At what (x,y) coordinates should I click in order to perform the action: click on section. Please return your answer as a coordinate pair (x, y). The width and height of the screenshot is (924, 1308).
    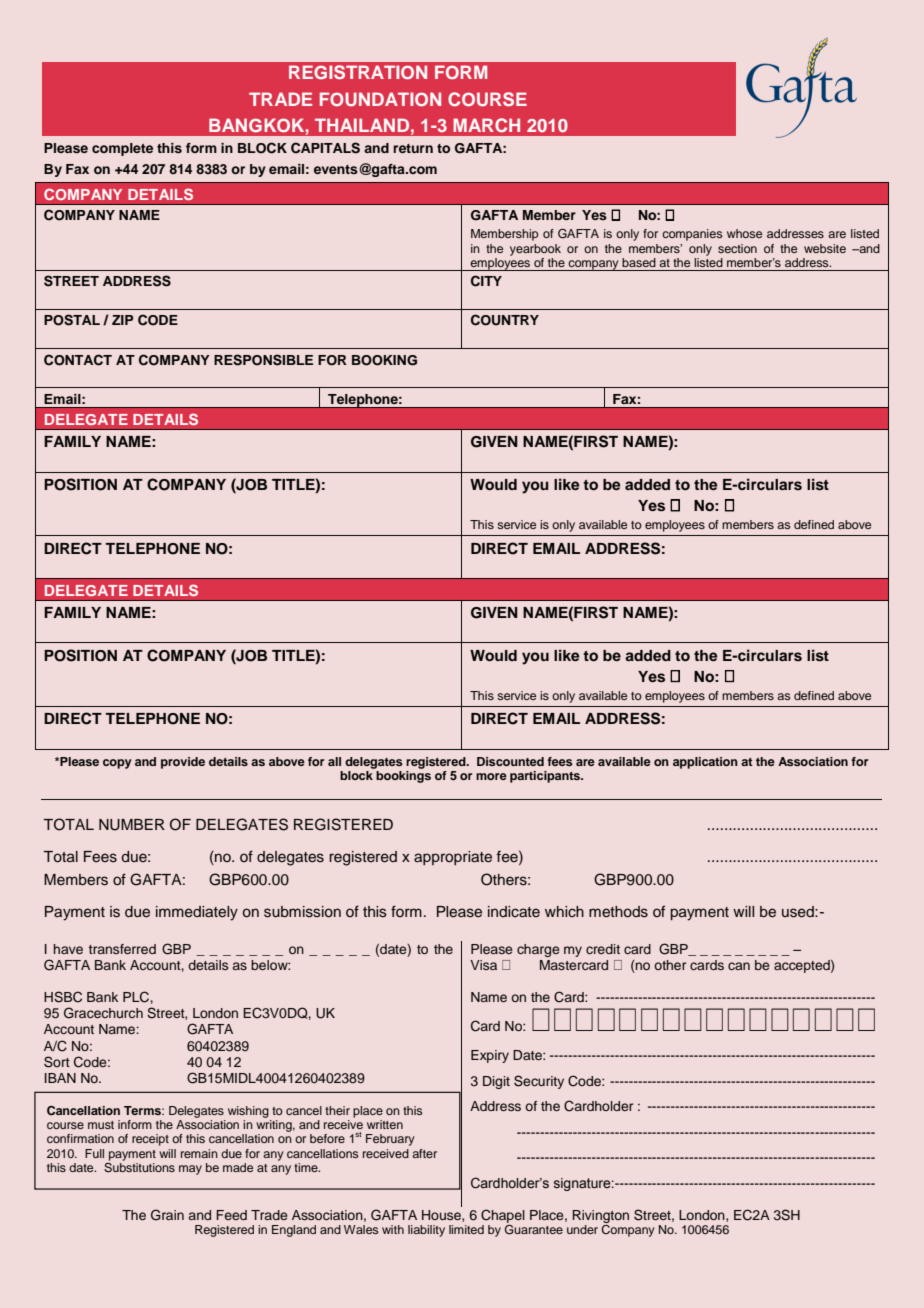
    Looking at the image, I should click on (737, 248).
